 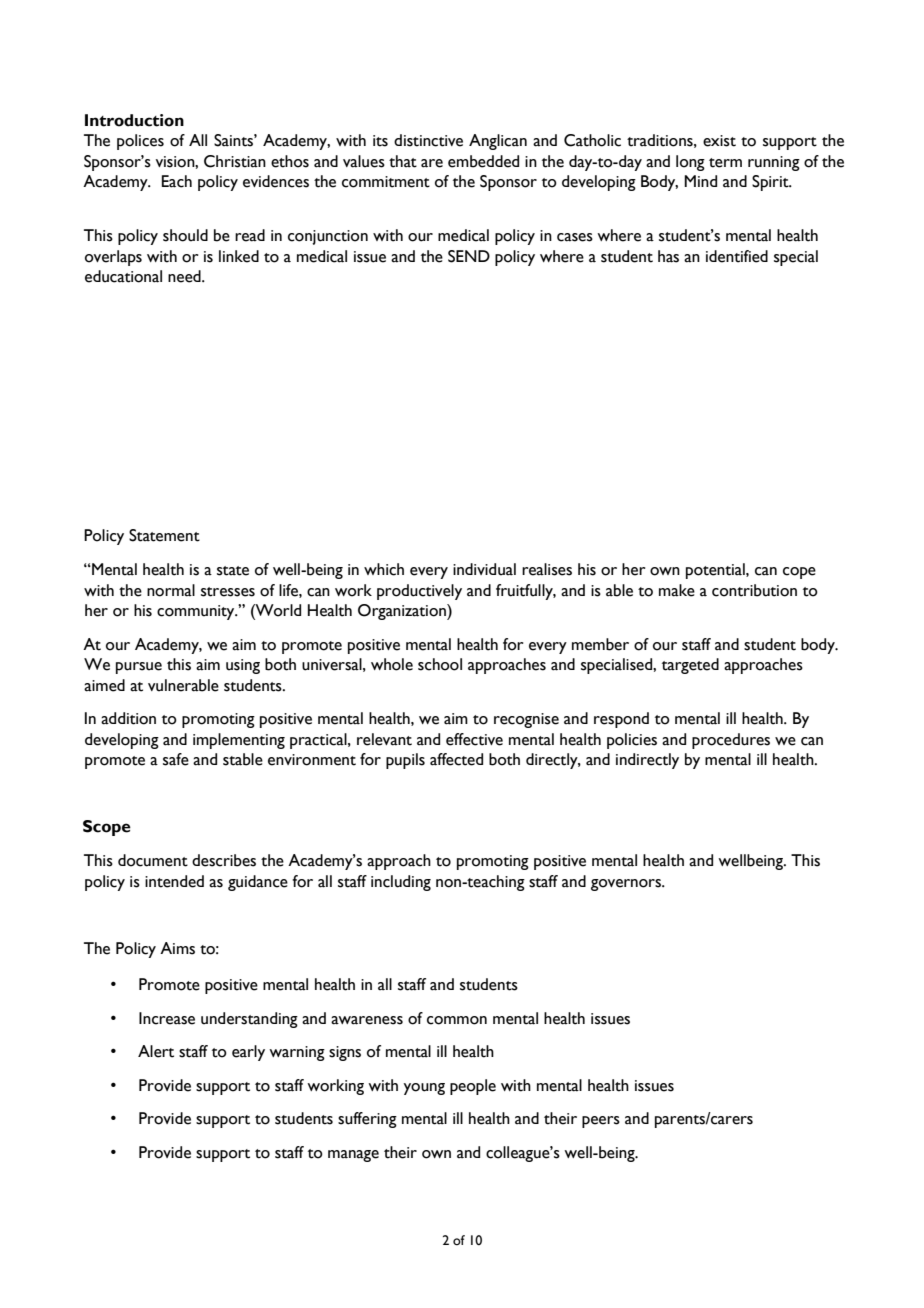 I want to click on Alert, so click(x=156, y=1051).
